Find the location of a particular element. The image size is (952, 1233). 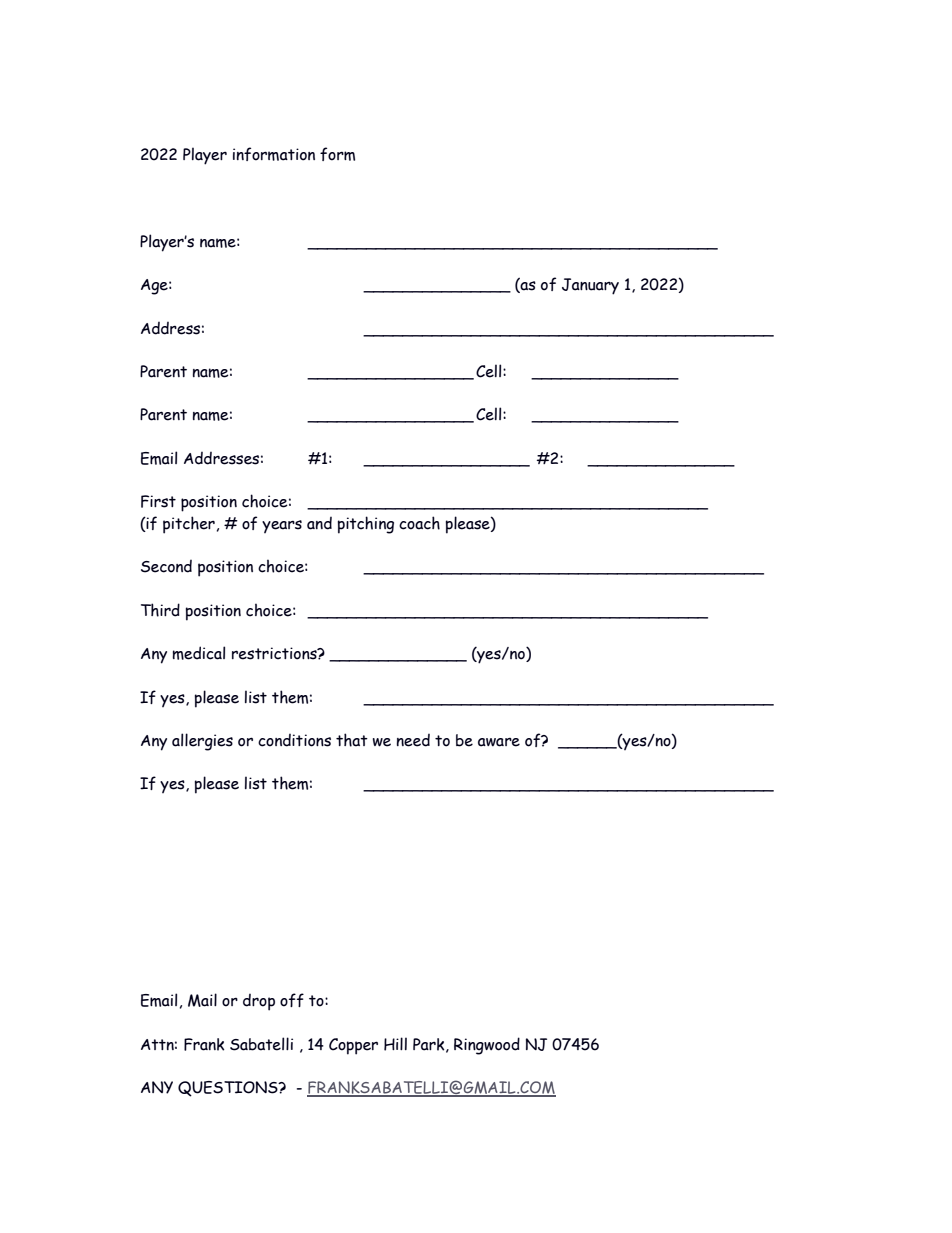

QUESTIONS is located at coordinates (229, 1089).
